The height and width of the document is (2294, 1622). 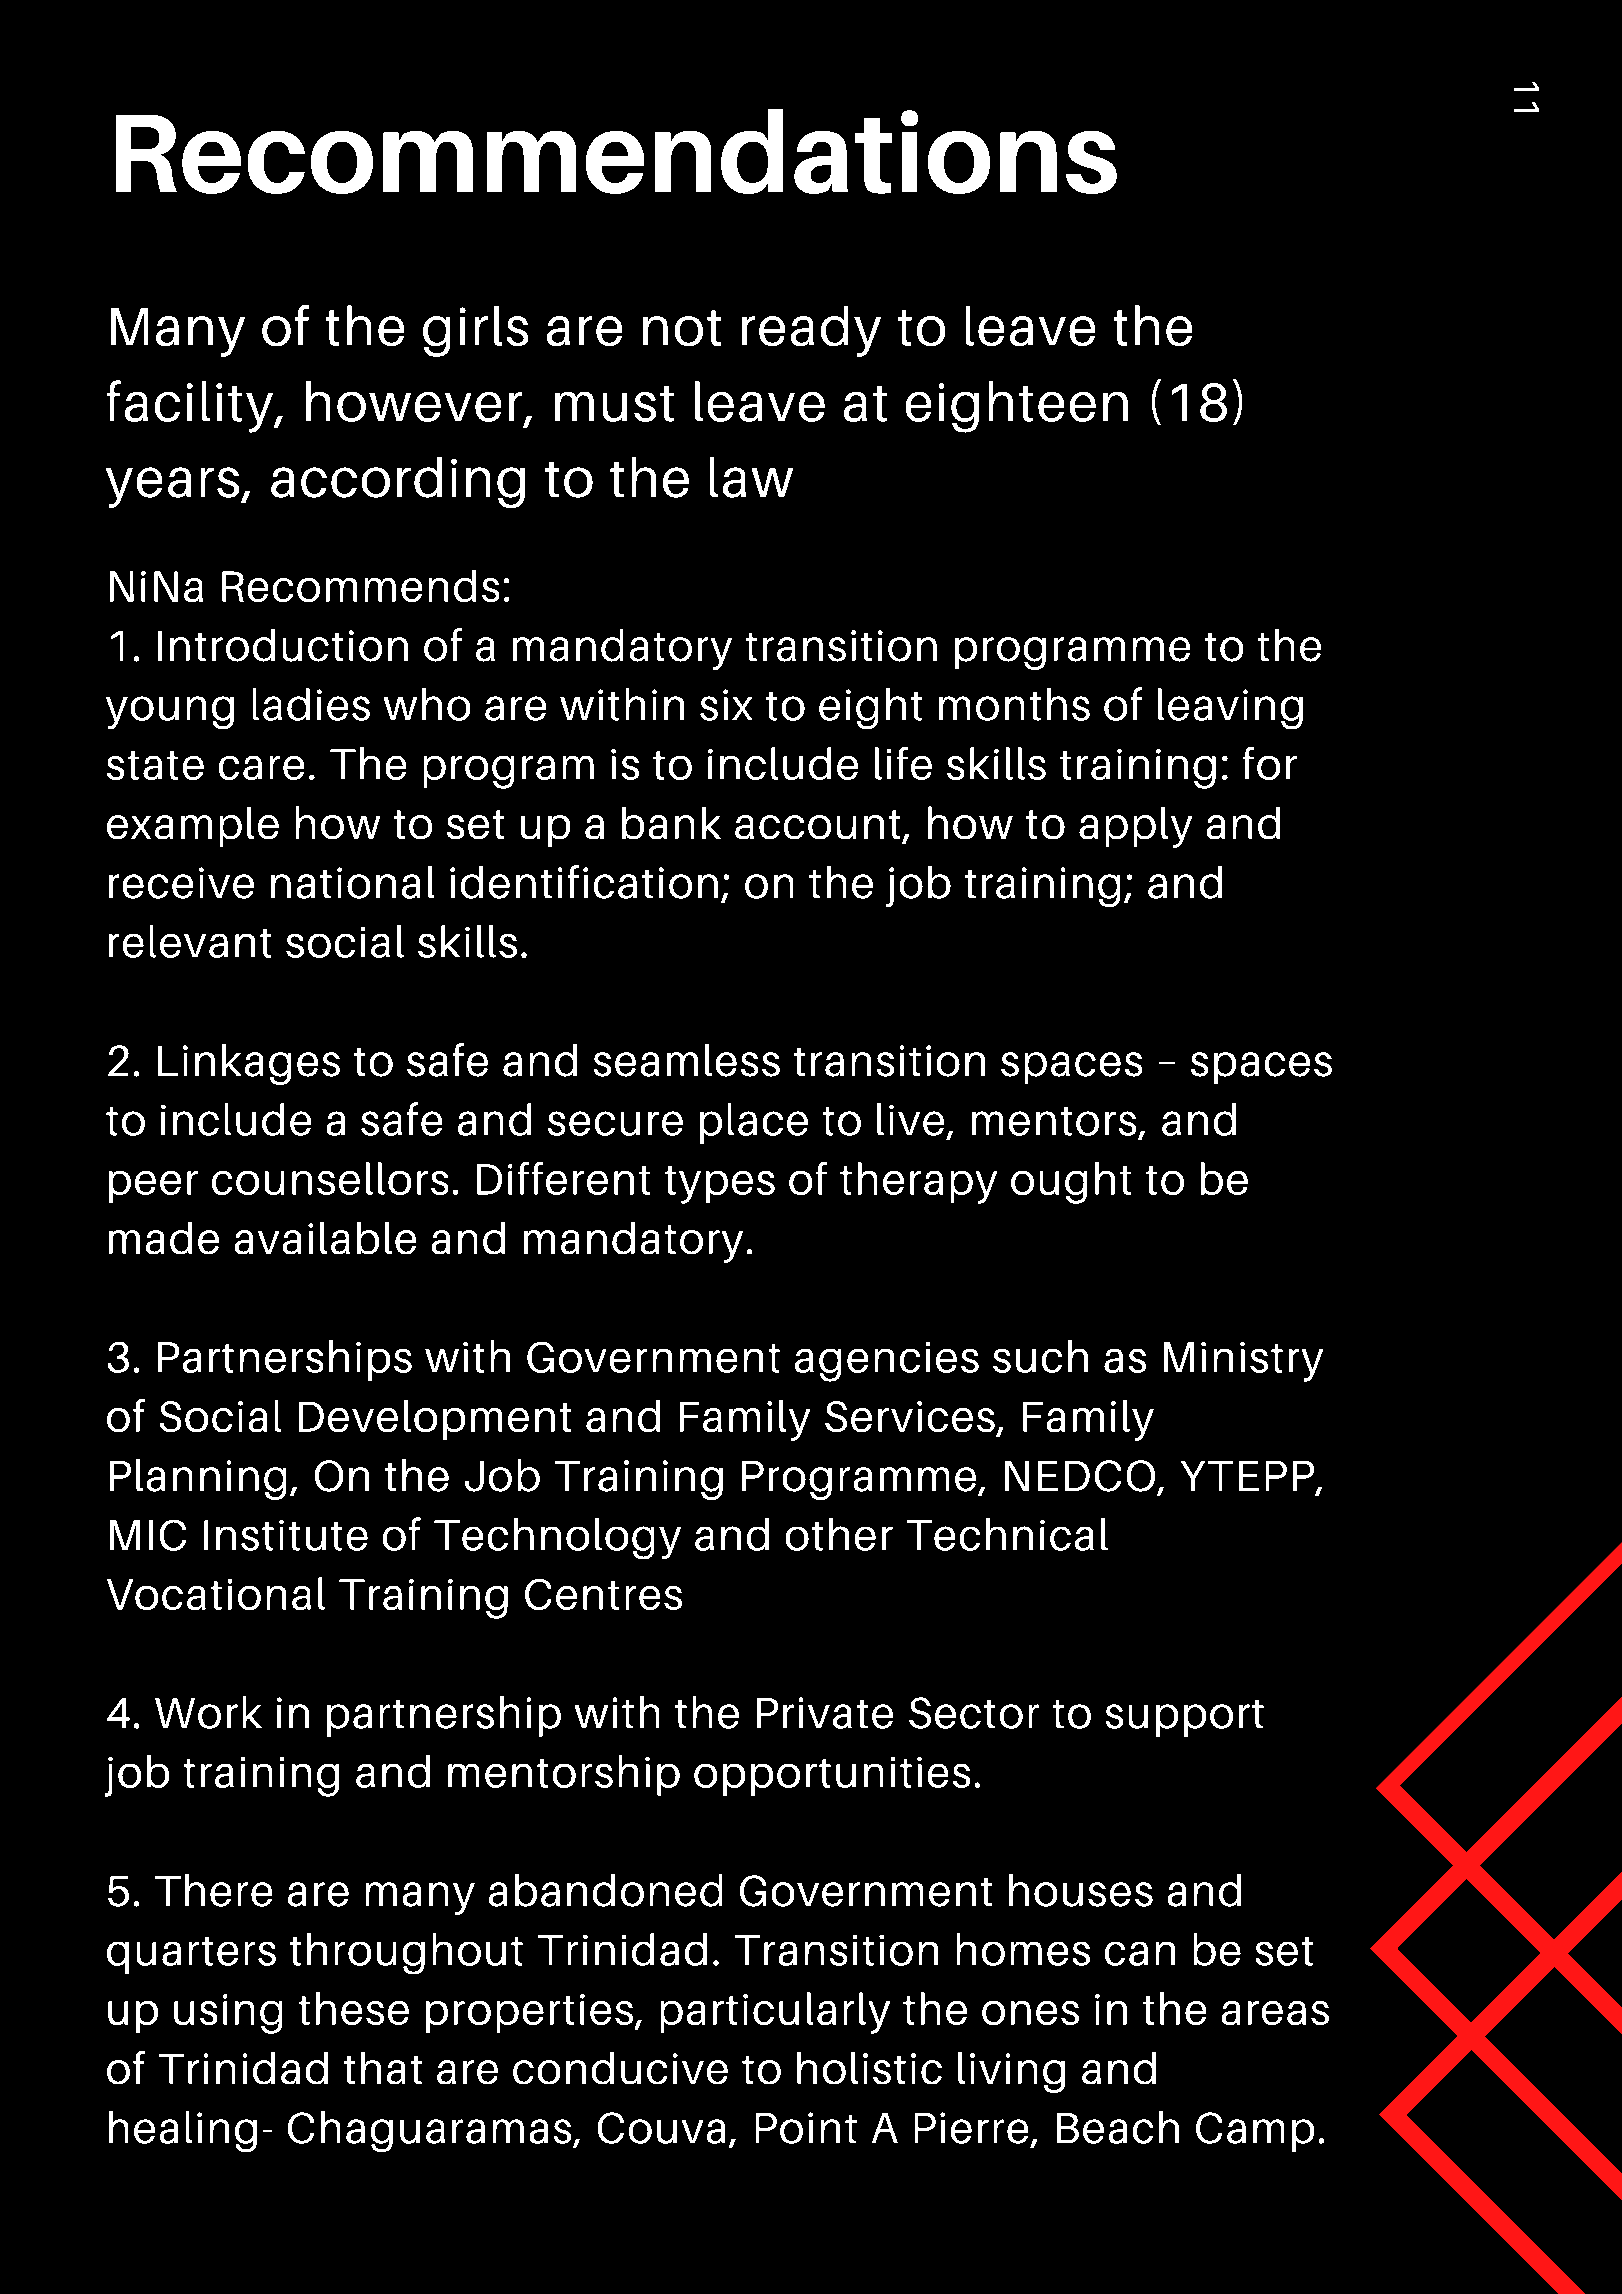 I want to click on place, so click(x=754, y=1123).
